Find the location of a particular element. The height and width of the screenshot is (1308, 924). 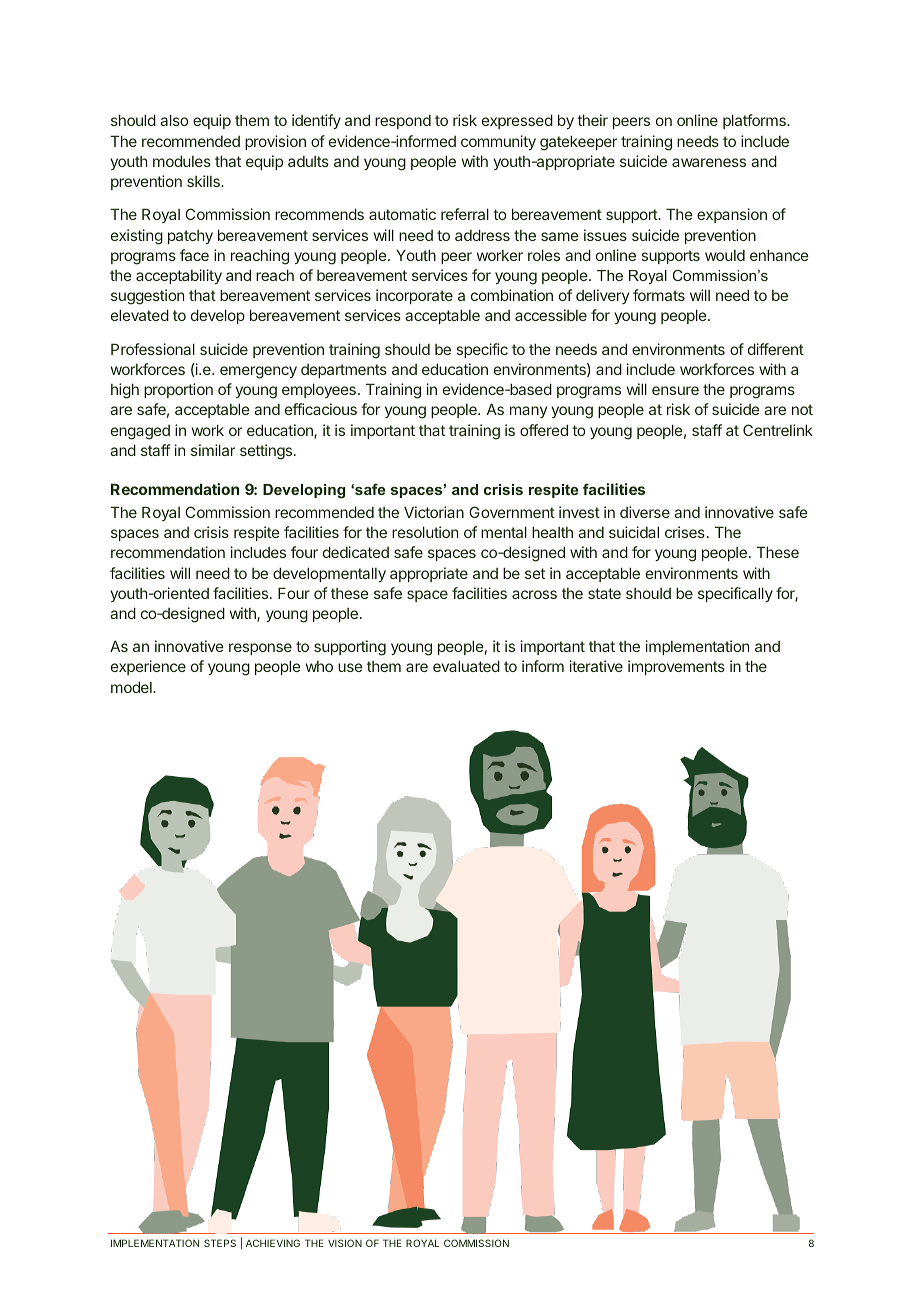

resolution is located at coordinates (425, 532).
